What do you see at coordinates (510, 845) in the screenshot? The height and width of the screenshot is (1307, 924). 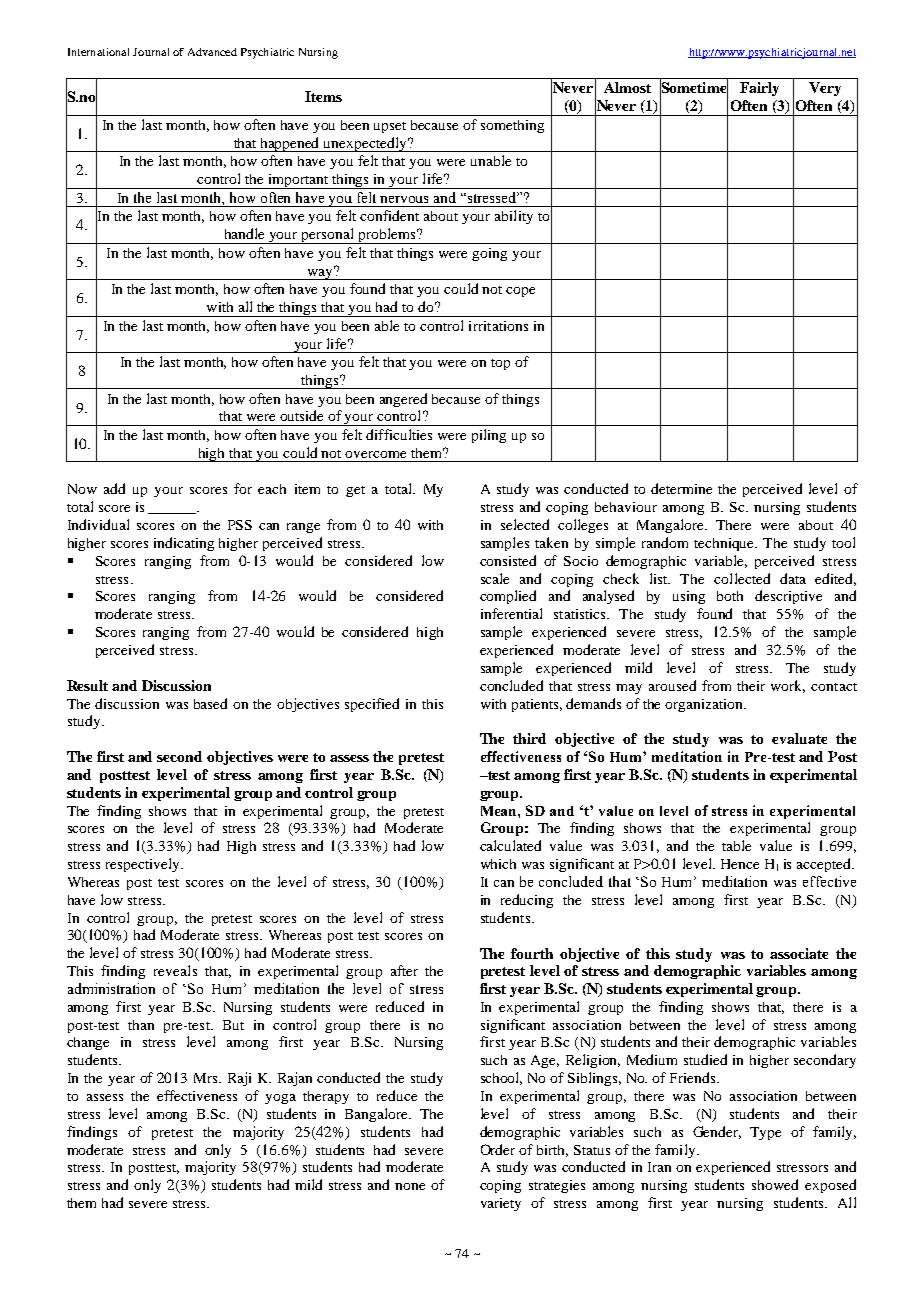 I see `calculated` at bounding box center [510, 845].
